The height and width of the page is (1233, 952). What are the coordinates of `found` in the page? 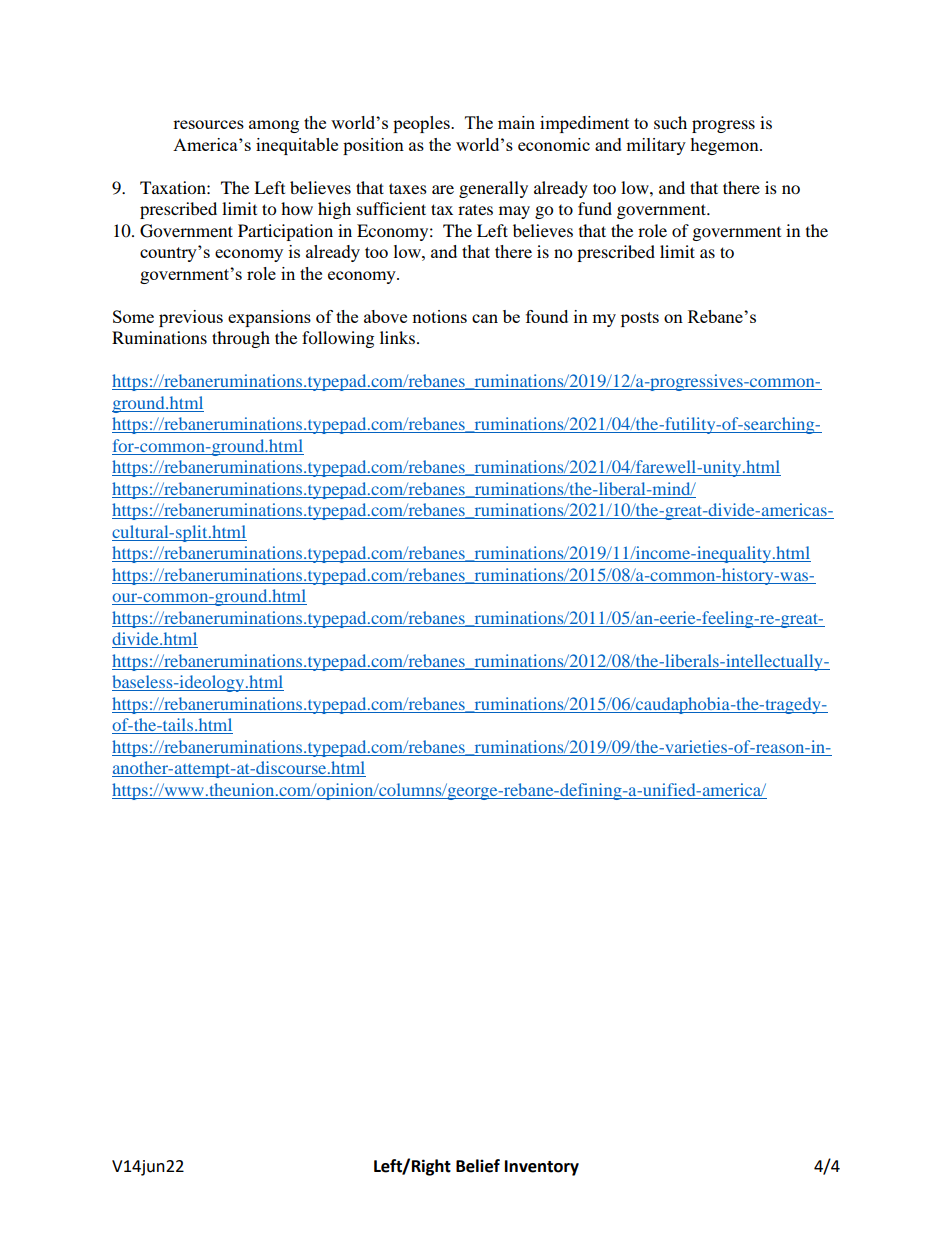 It's located at (547, 316).
